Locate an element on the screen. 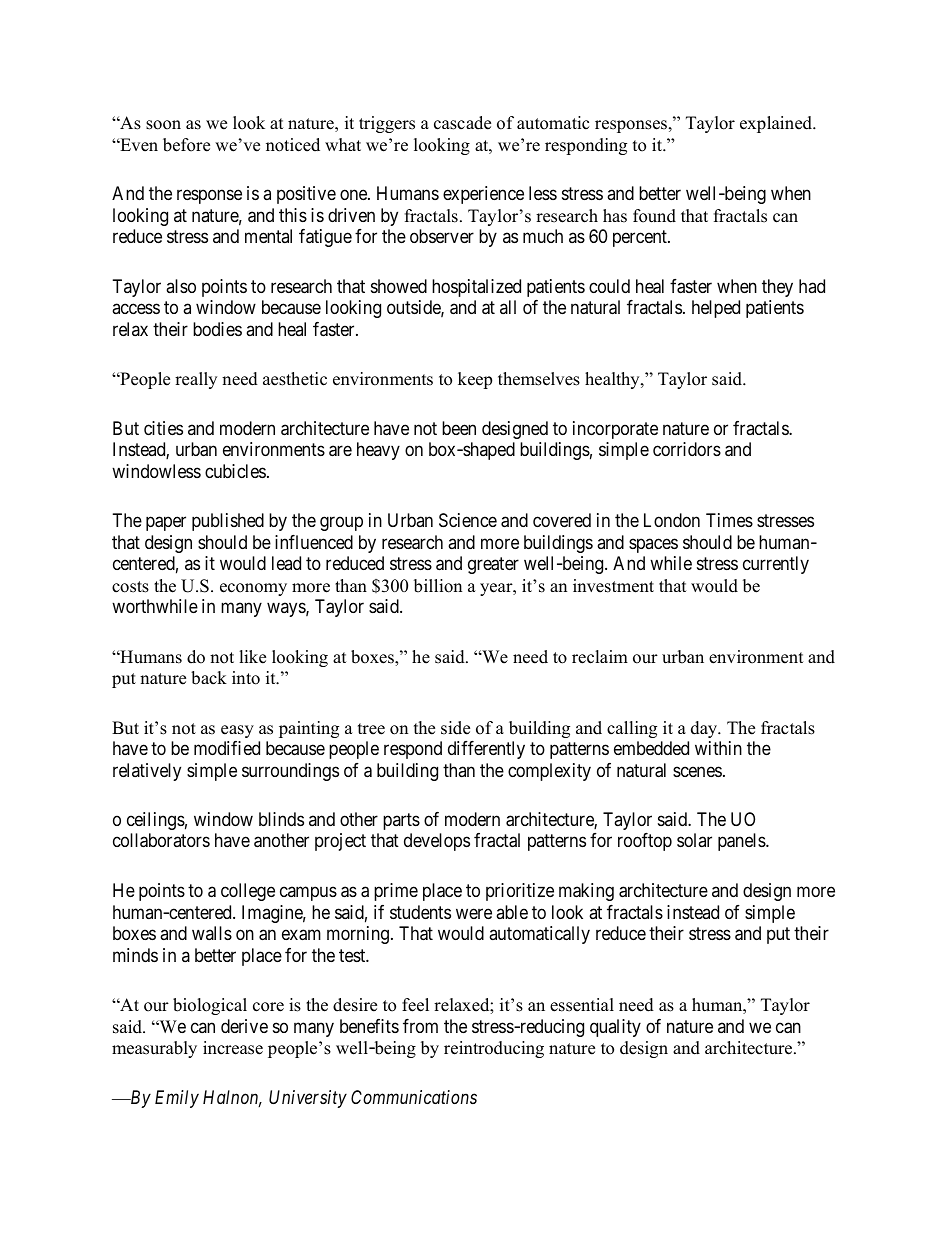  collaborators is located at coordinates (161, 840).
